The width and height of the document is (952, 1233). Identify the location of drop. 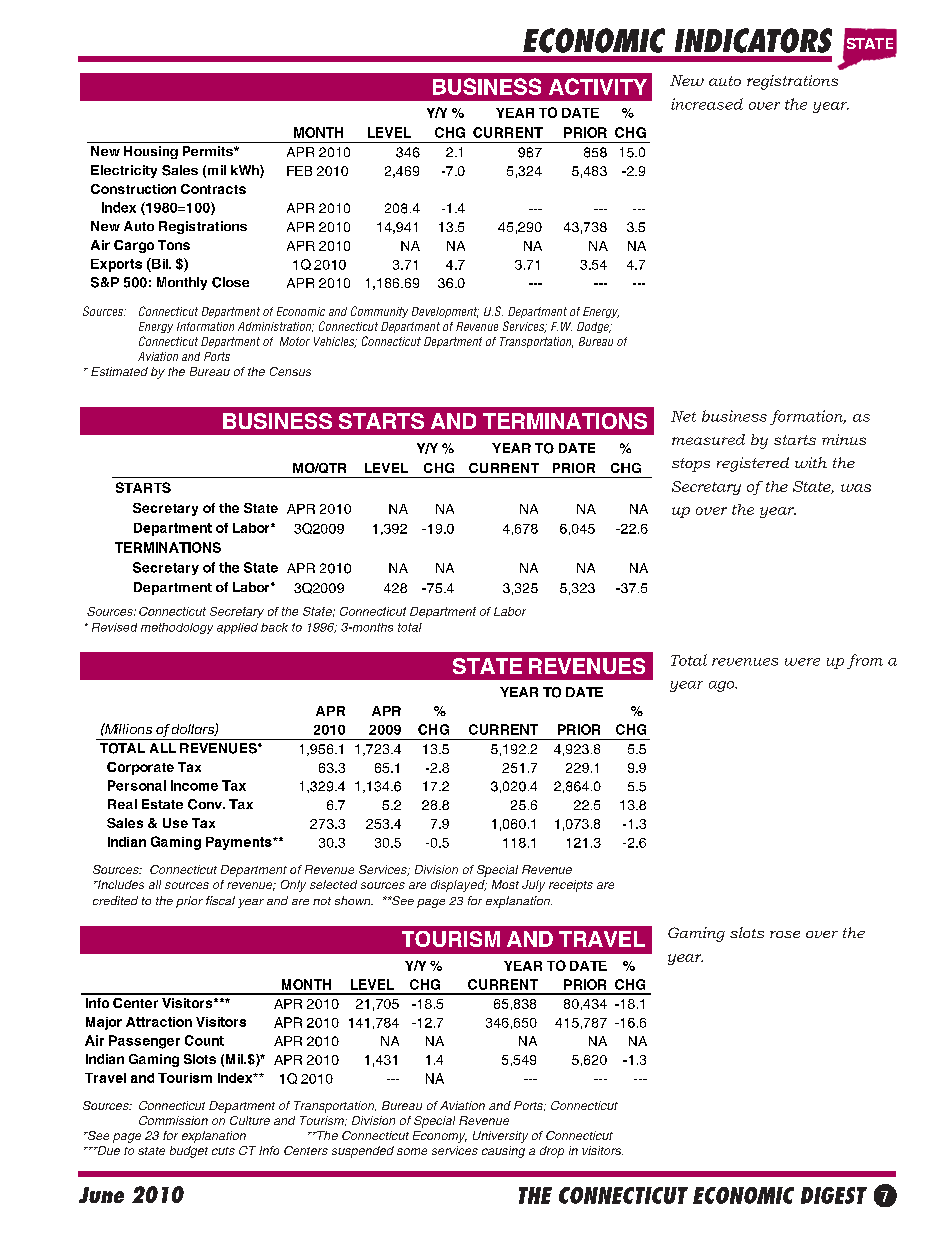
(552, 1152).
